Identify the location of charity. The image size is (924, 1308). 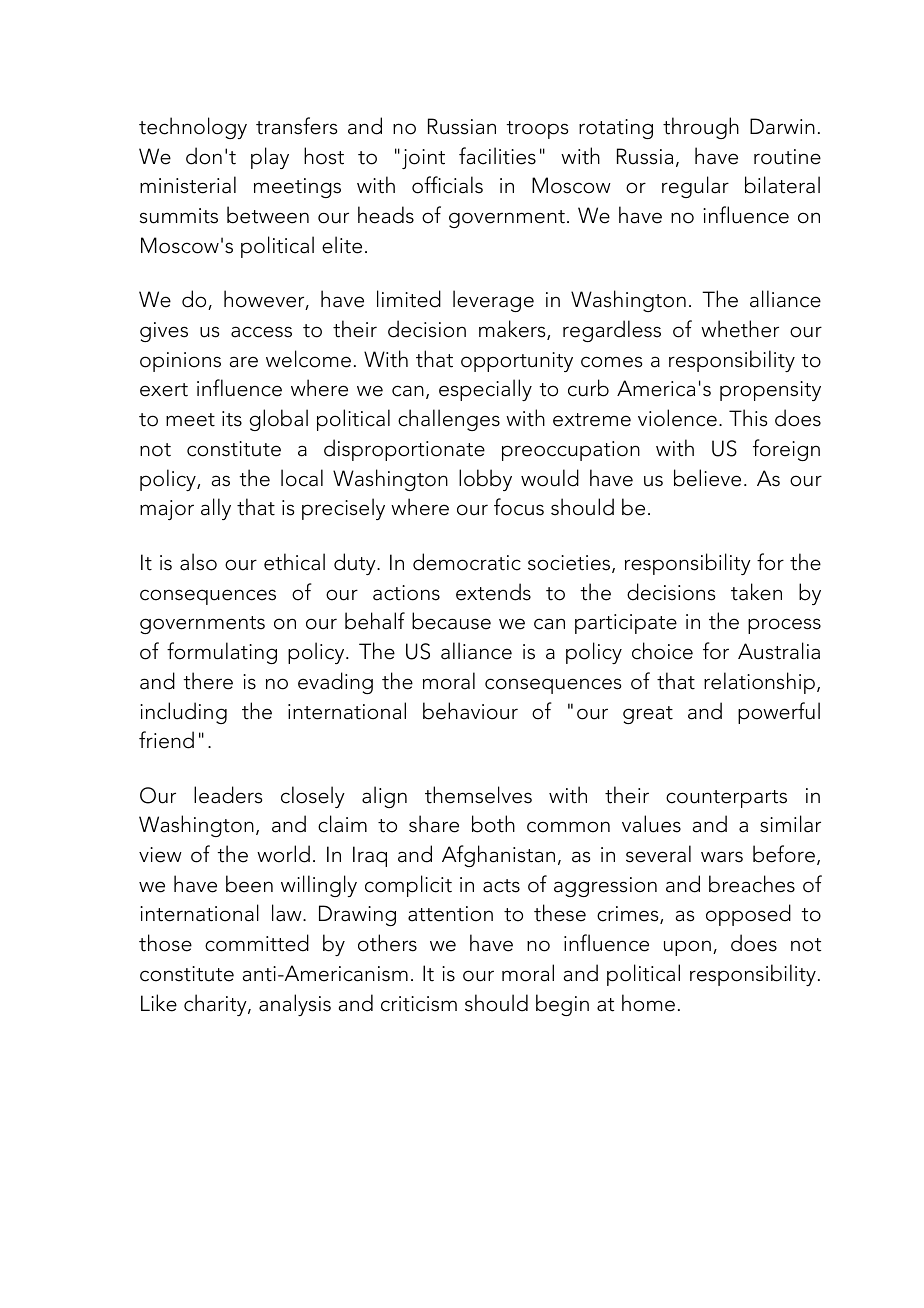
(216, 1005).
